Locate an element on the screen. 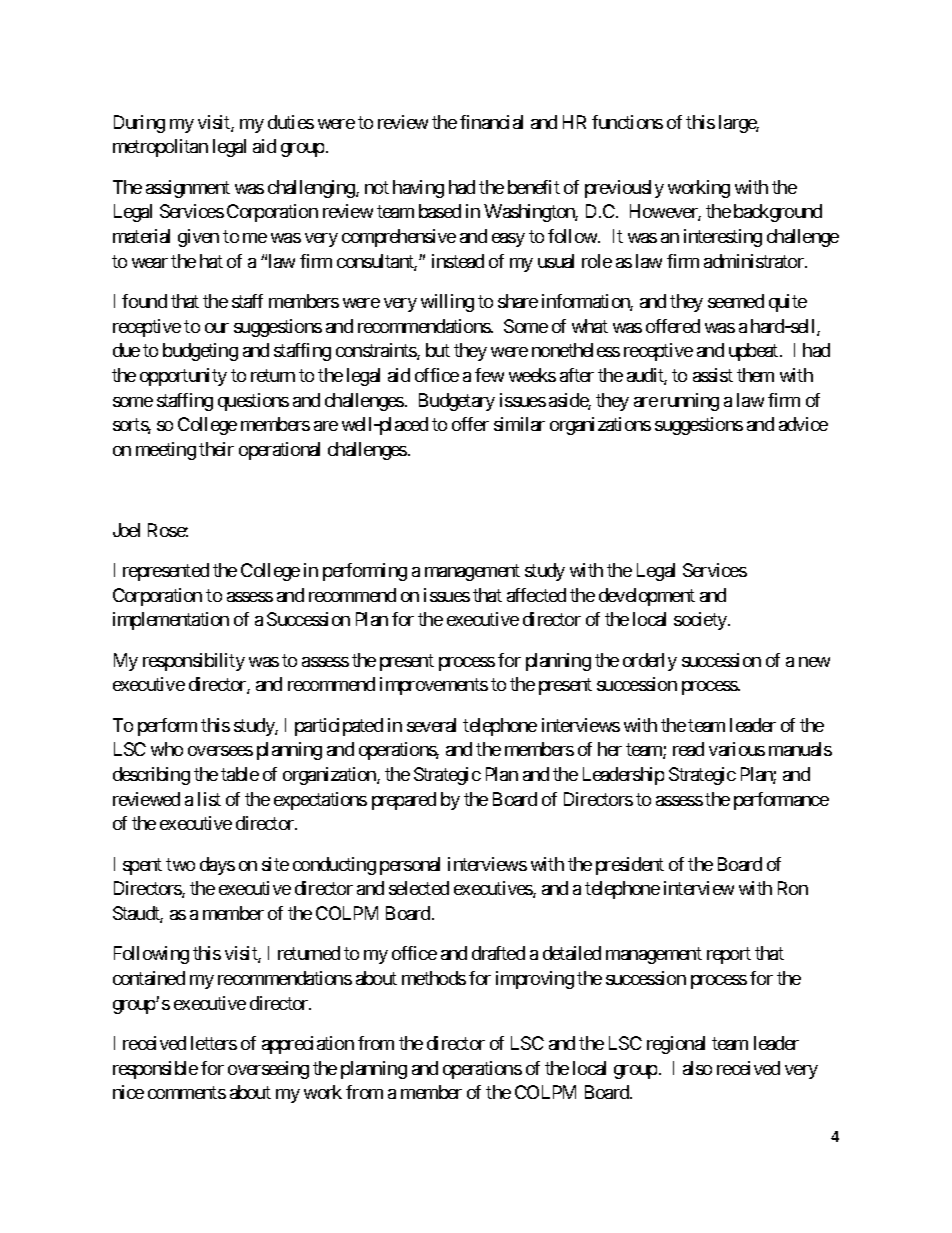 This screenshot has width=952, height=1233. letters is located at coordinates (214, 1043).
